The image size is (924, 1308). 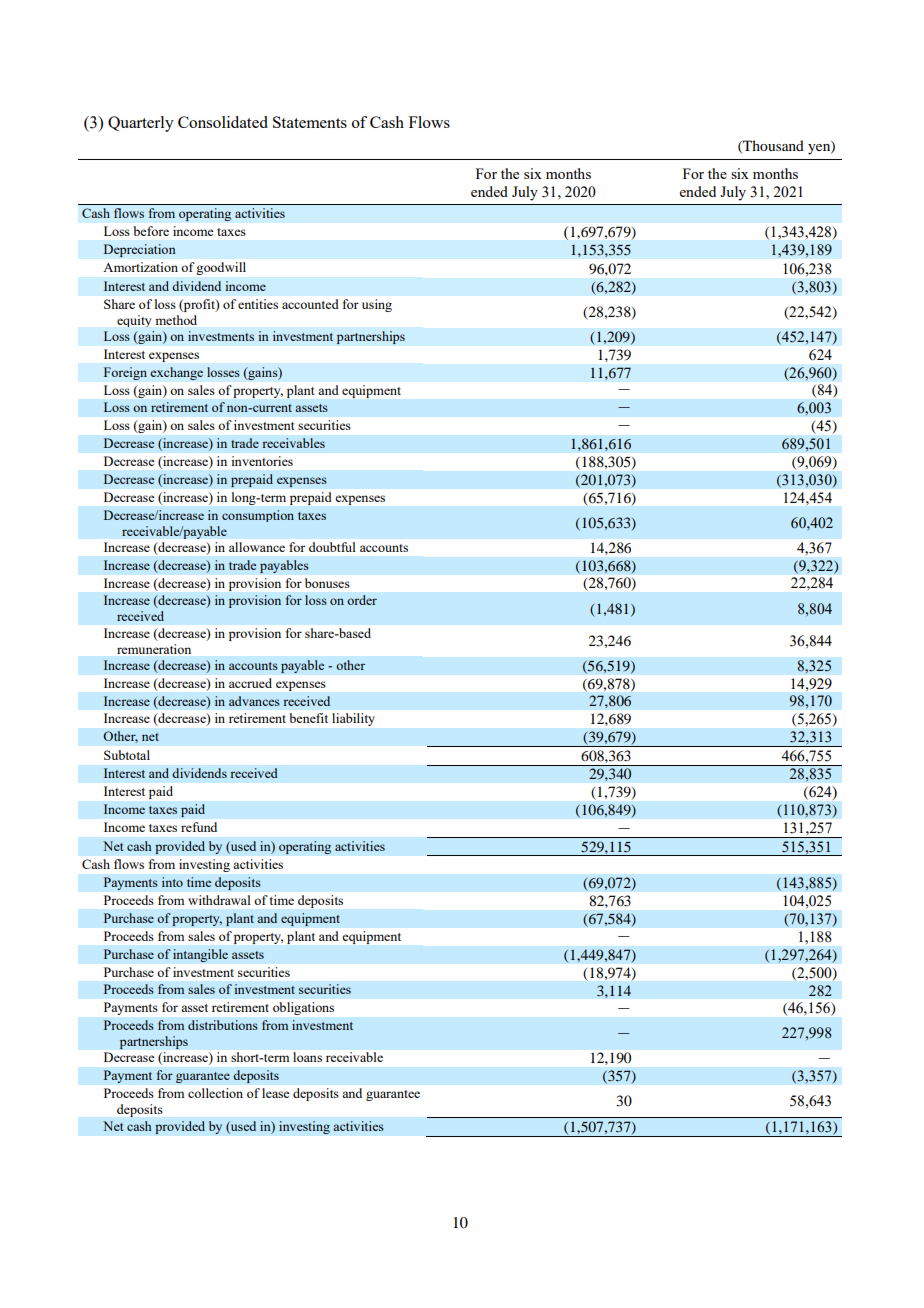 I want to click on allowance, so click(x=257, y=547).
